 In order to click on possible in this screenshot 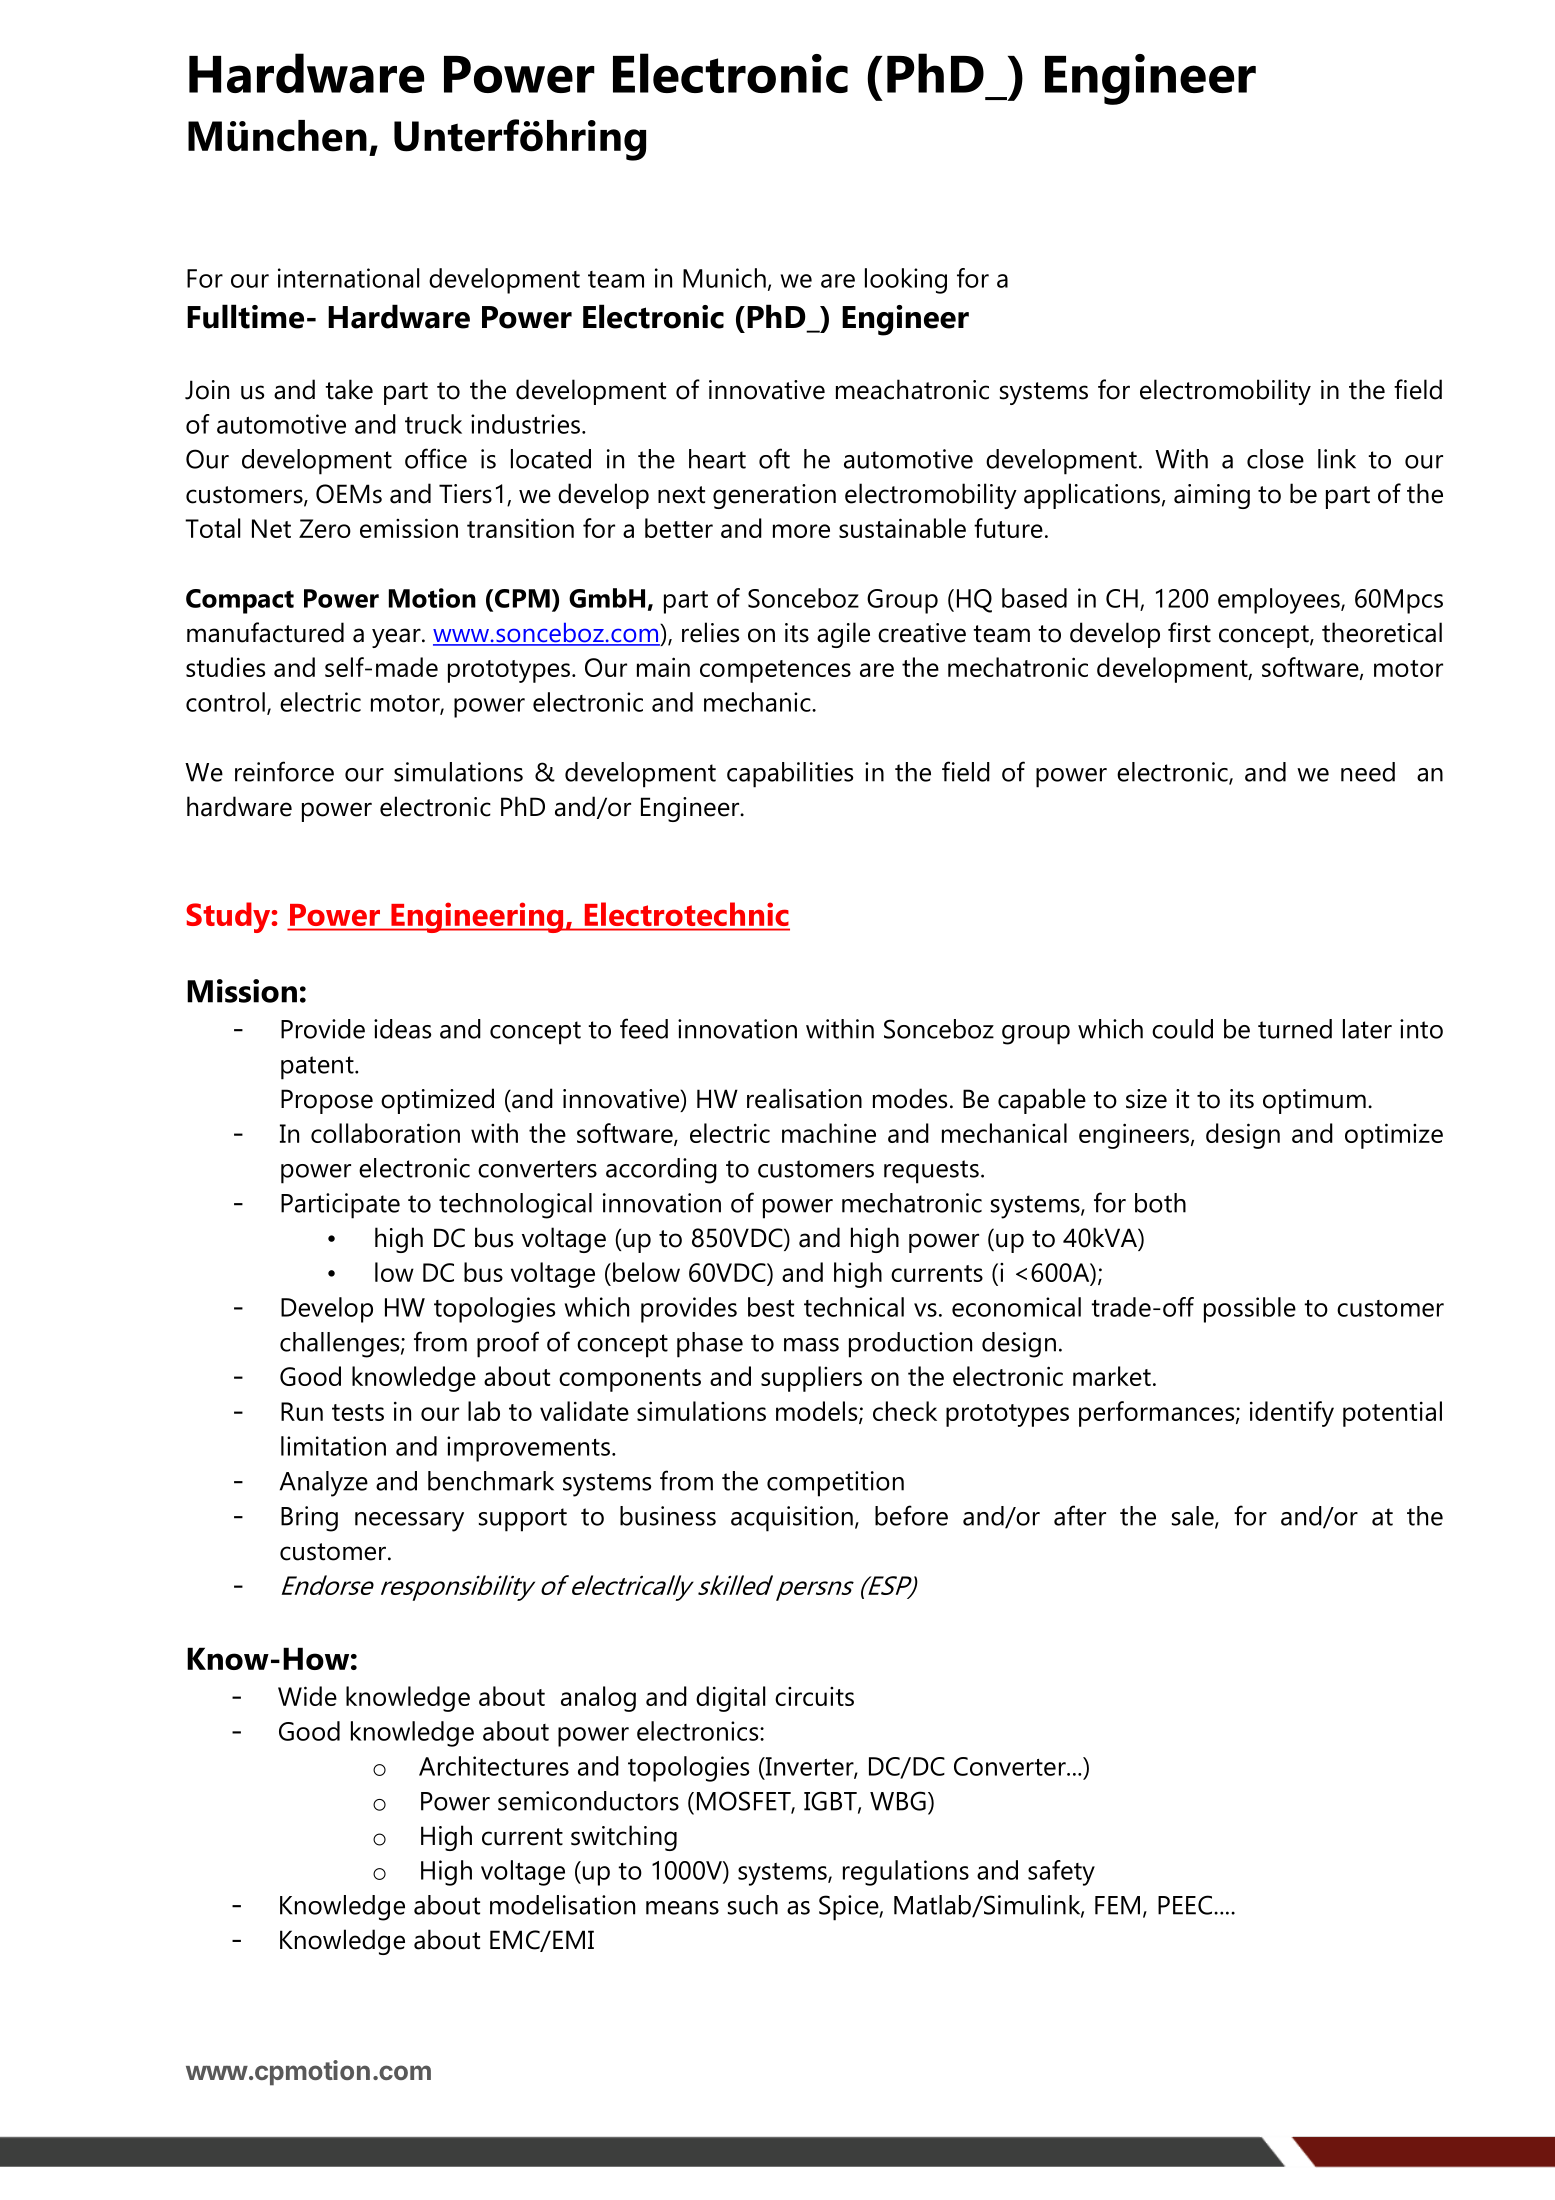, I will do `click(1250, 1310)`.
